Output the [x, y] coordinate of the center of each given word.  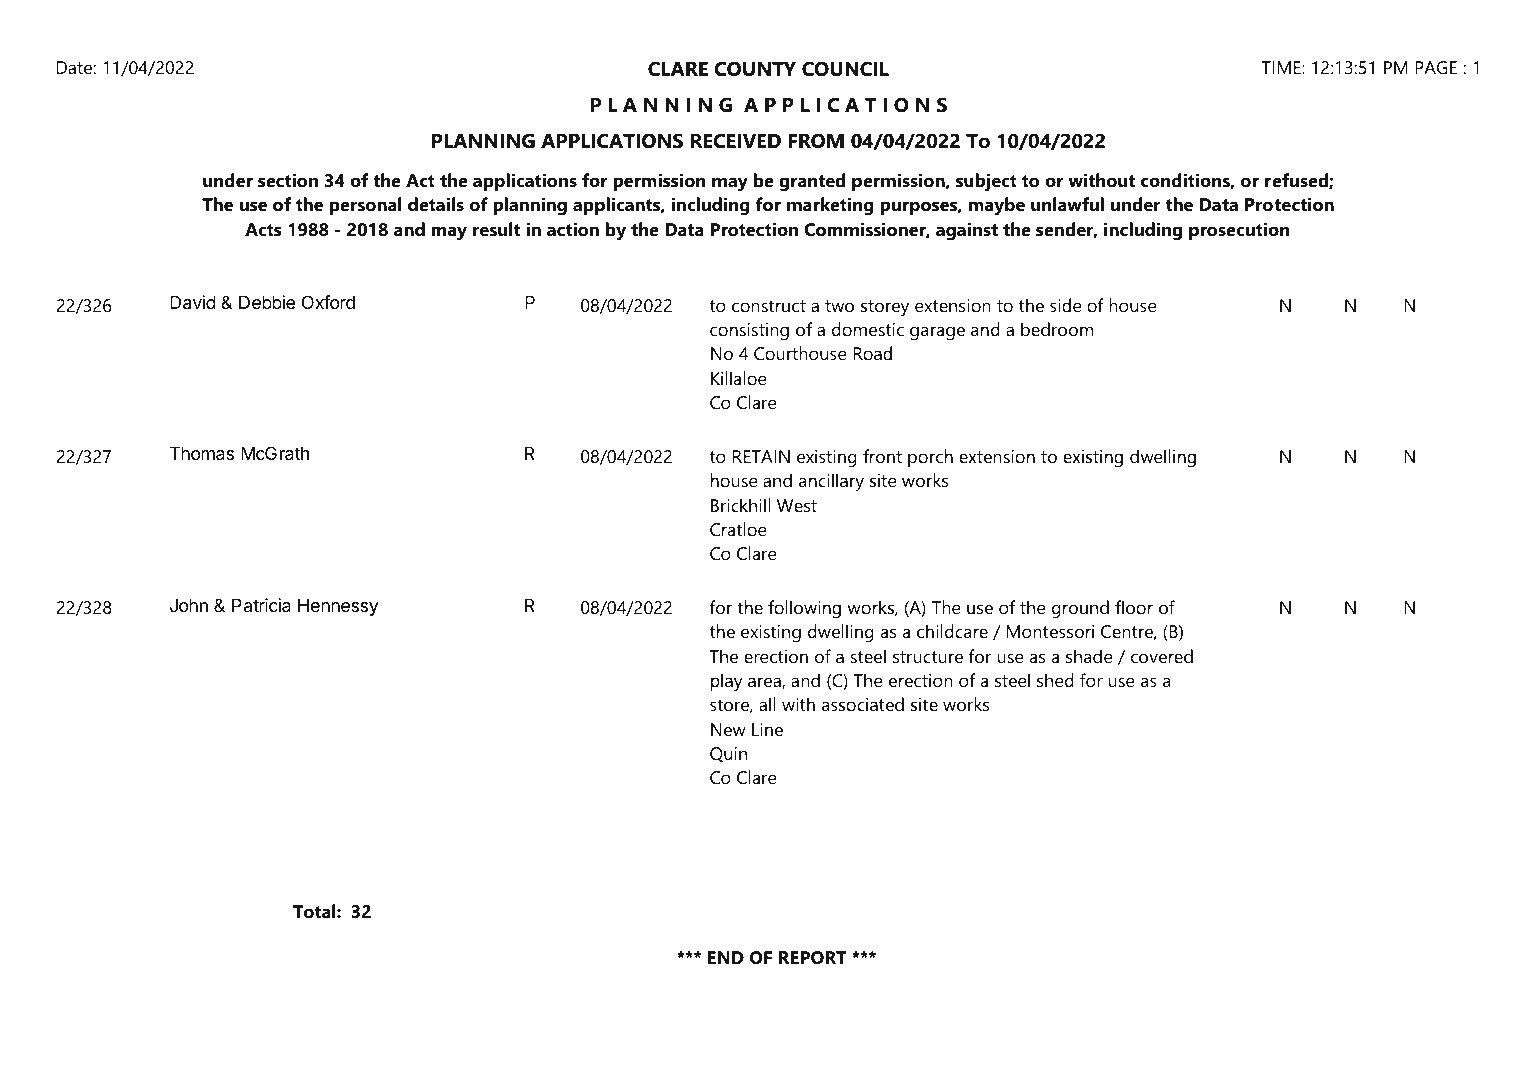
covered [1162, 656]
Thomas [202, 453]
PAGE [1436, 67]
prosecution [1239, 231]
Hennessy [338, 607]
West [797, 506]
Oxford [328, 302]
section [288, 180]
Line [767, 729]
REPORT [813, 958]
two [839, 306]
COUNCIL [845, 69]
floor [1134, 607]
